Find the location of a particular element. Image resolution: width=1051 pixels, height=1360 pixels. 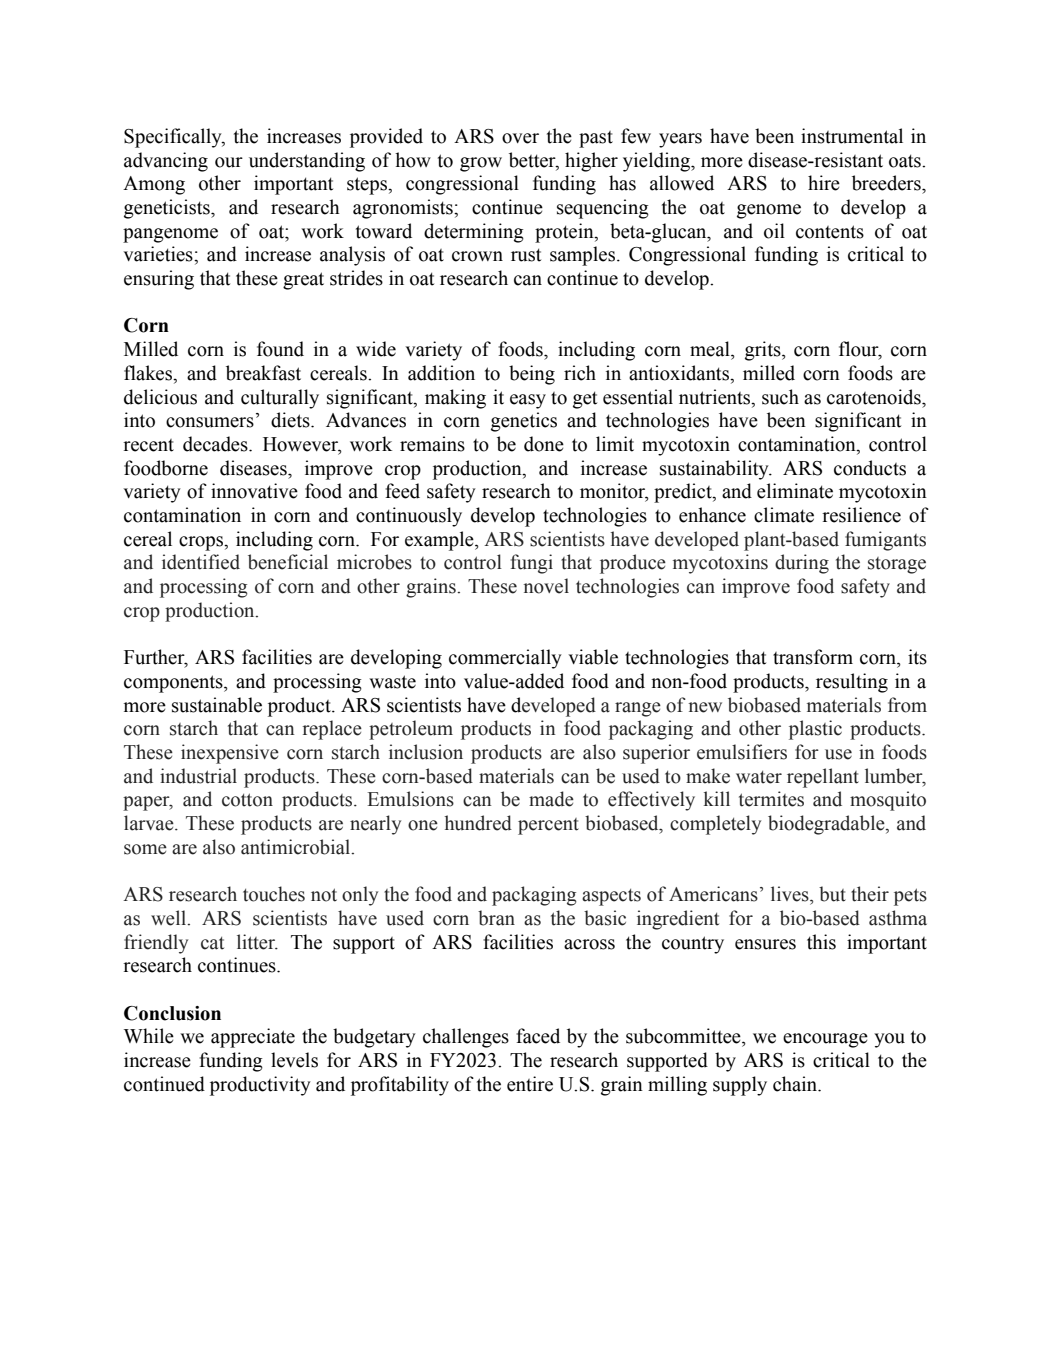

eliminate is located at coordinates (795, 491).
